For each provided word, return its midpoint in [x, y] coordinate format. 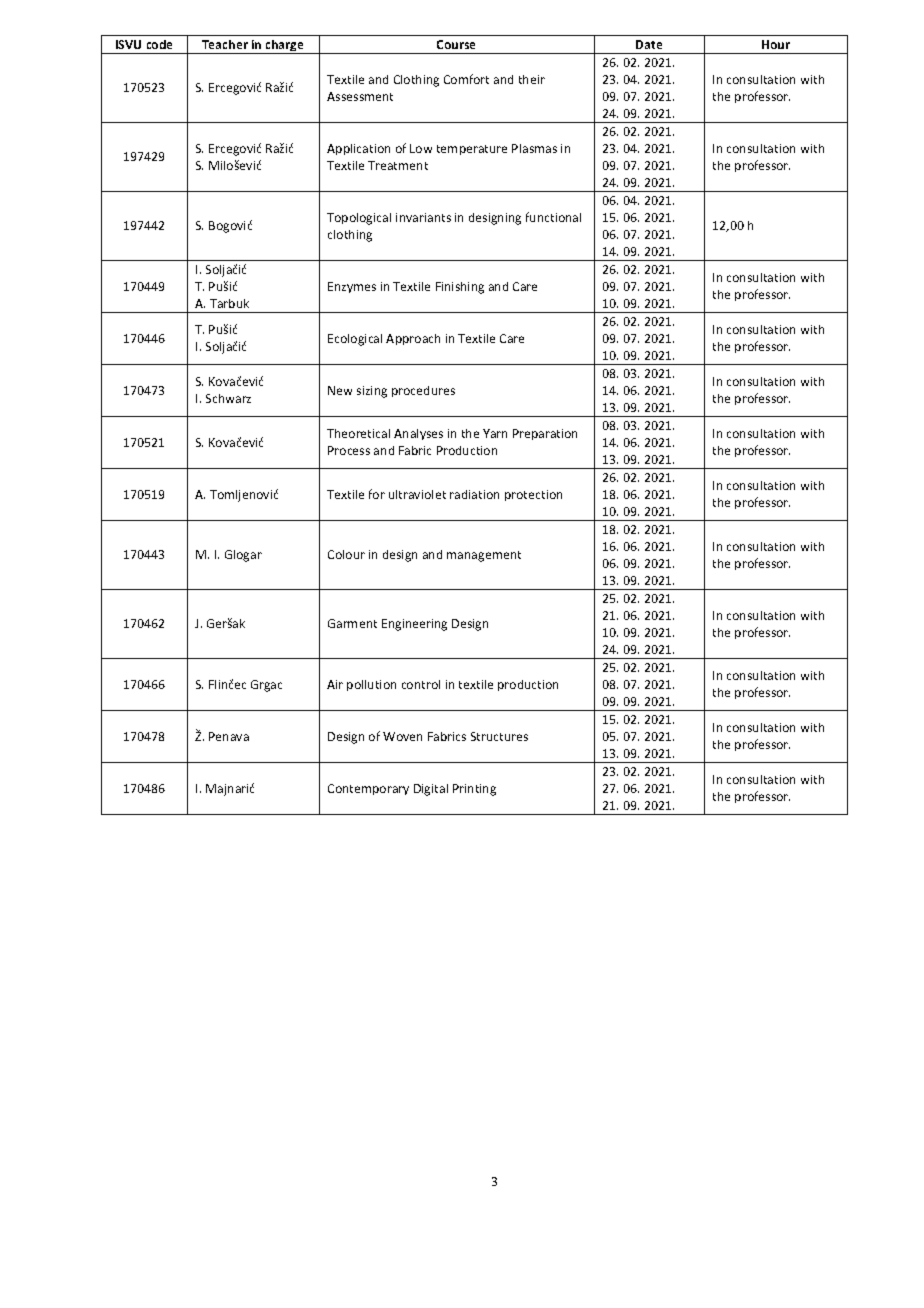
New [340, 390]
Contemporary [368, 789]
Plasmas [534, 148]
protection [533, 495]
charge [285, 47]
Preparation [545, 434]
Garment [352, 623]
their [532, 79]
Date [649, 44]
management [484, 556]
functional [553, 217]
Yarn [495, 433]
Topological [359, 219]
